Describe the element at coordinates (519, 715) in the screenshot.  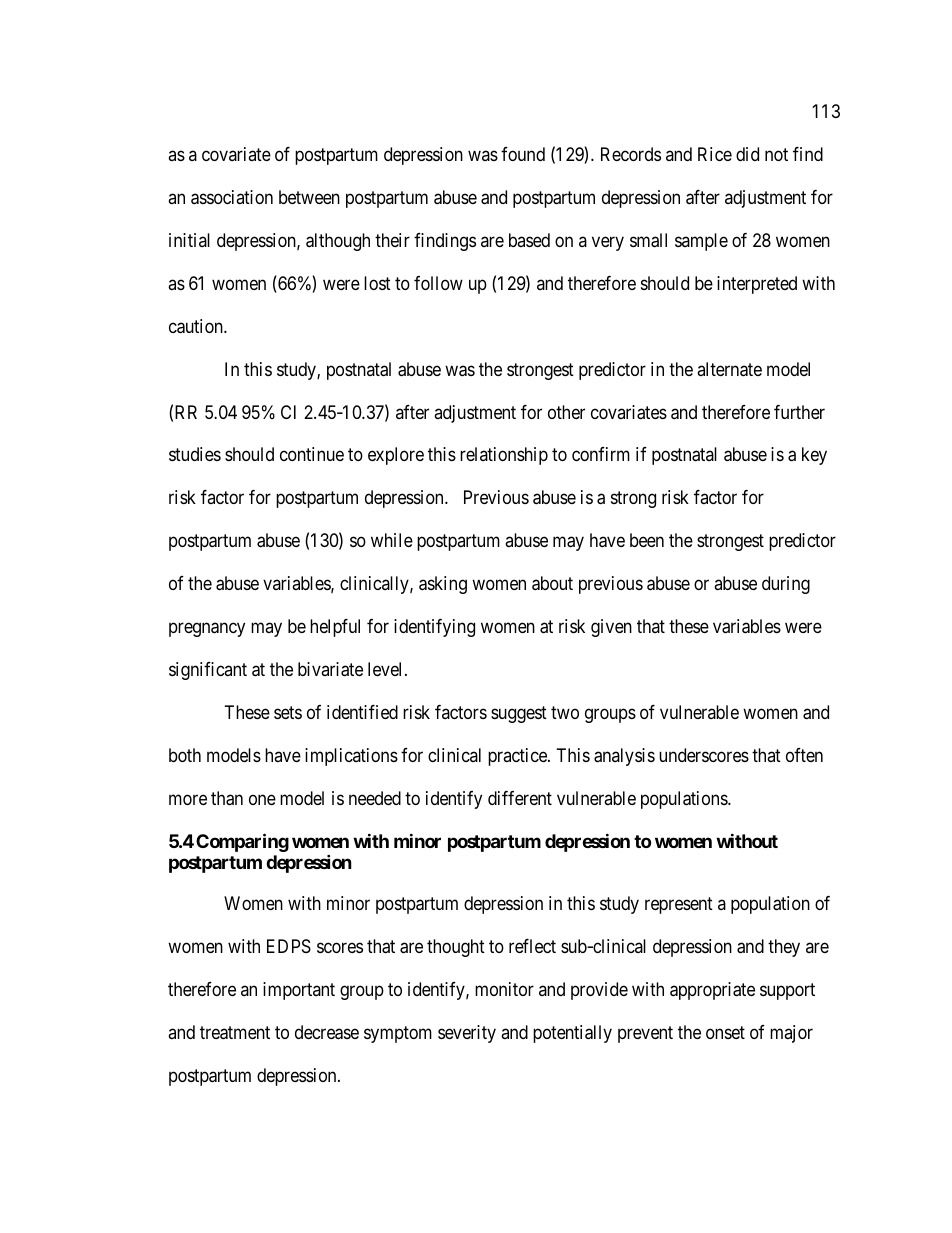
I see `suggest` at that location.
